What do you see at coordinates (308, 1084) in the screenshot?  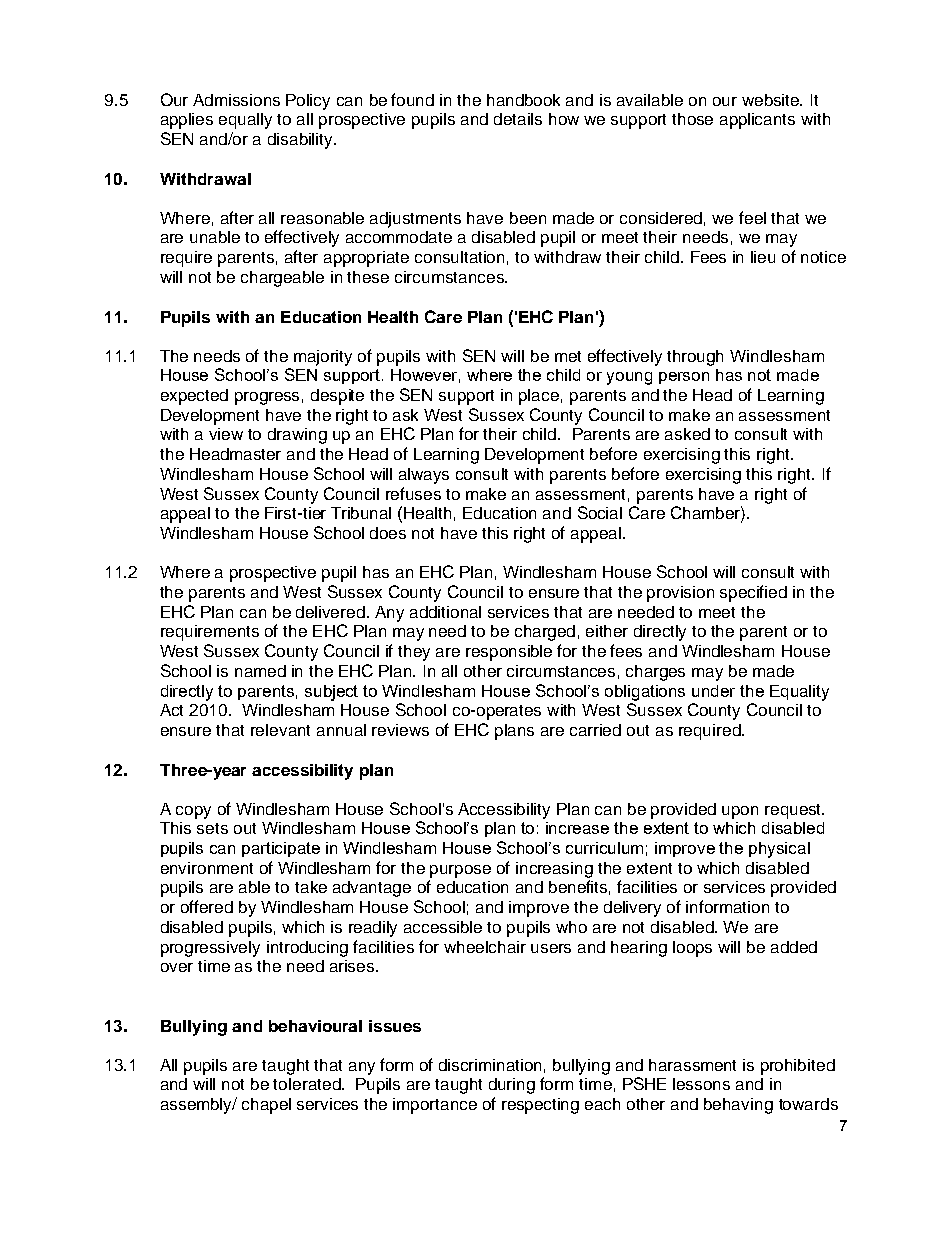 I see `tolerated` at bounding box center [308, 1084].
